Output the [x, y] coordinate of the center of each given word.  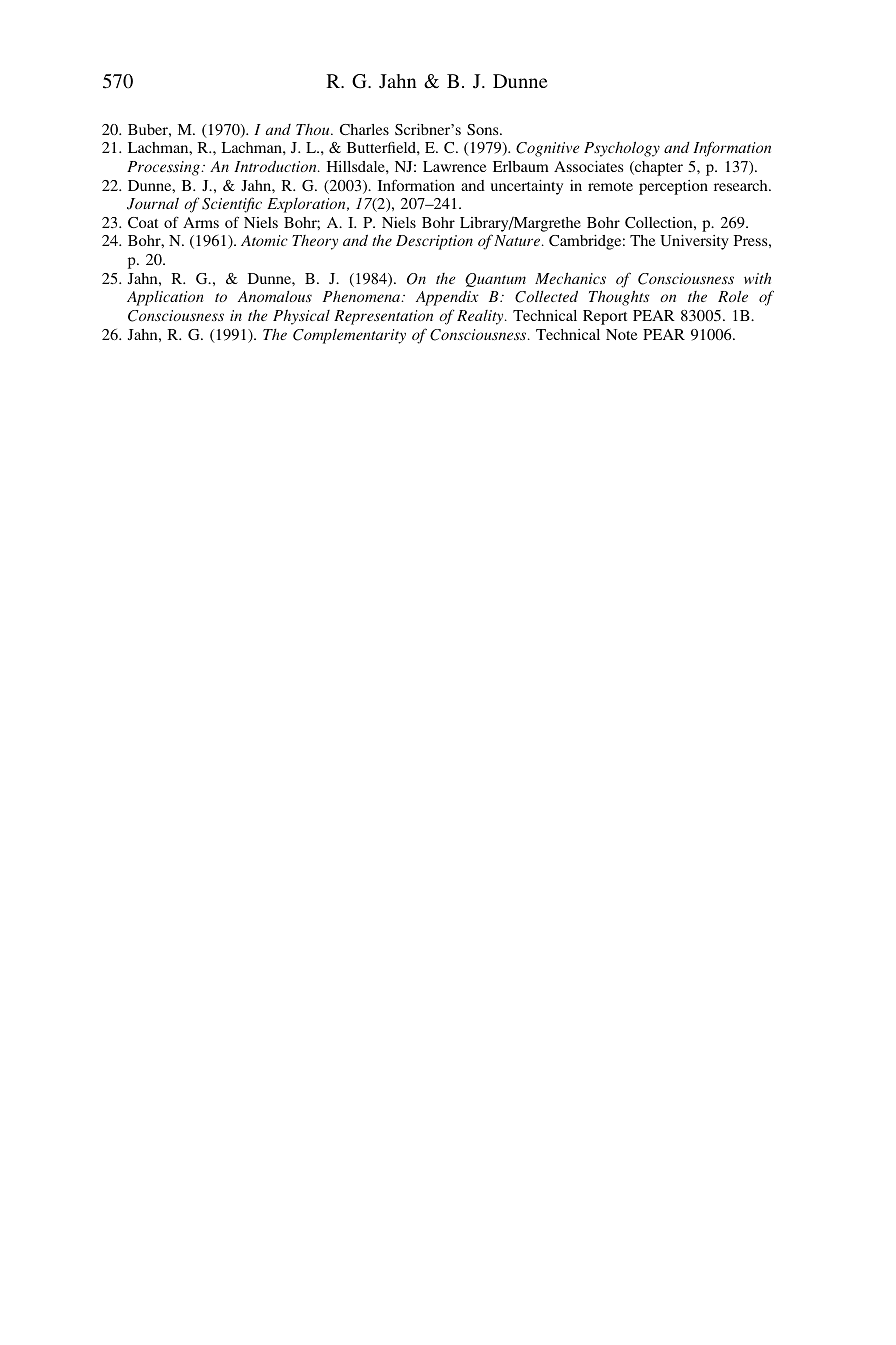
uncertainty [527, 187]
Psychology [622, 149]
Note [621, 334]
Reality [481, 317]
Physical [301, 317]
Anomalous [275, 296]
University [694, 242]
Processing [164, 168]
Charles [364, 129]
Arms [201, 222]
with [757, 278]
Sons [484, 129]
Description [434, 242]
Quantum [495, 280]
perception [673, 187]
